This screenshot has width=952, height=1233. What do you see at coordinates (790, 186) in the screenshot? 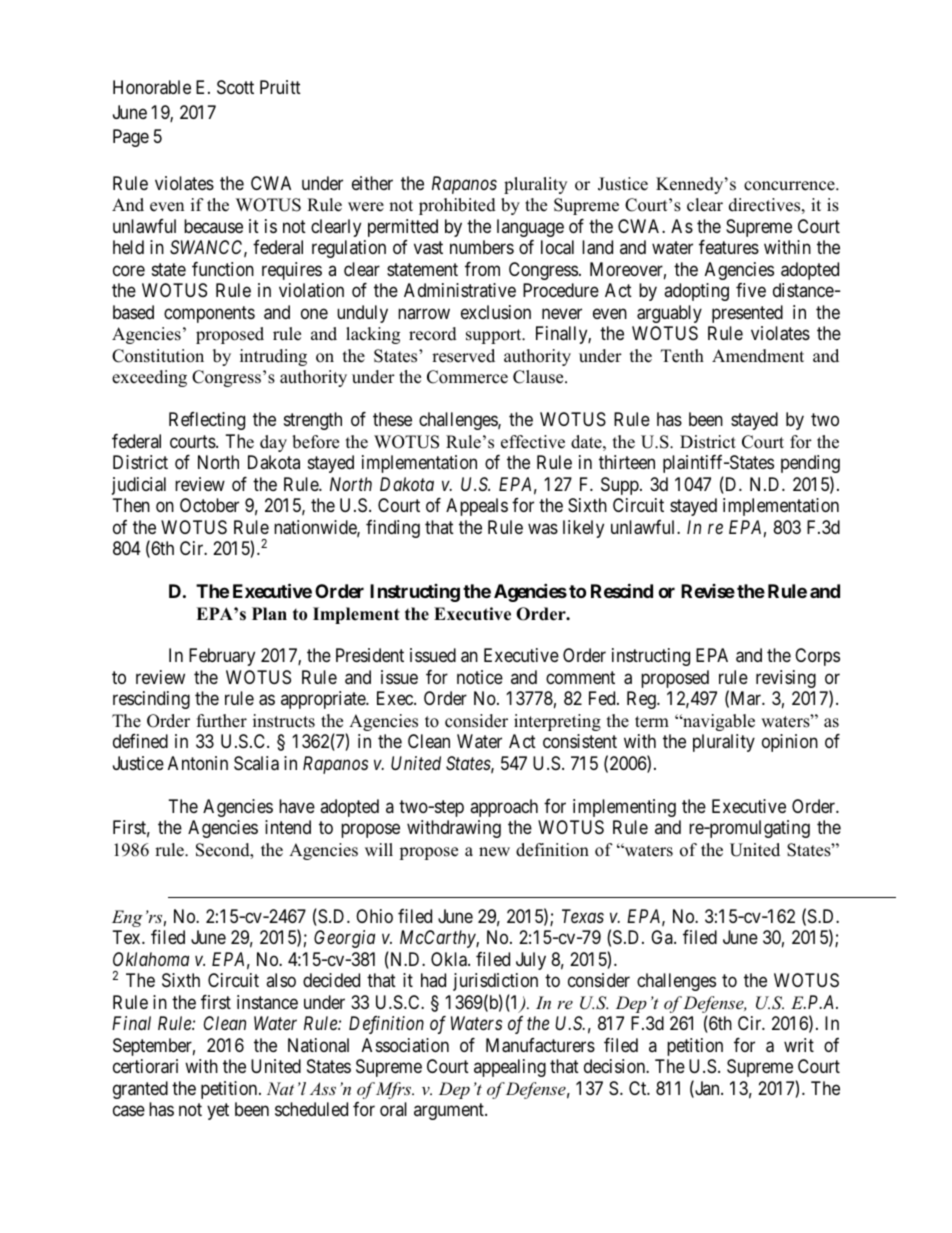
I see `concurrence` at bounding box center [790, 186].
